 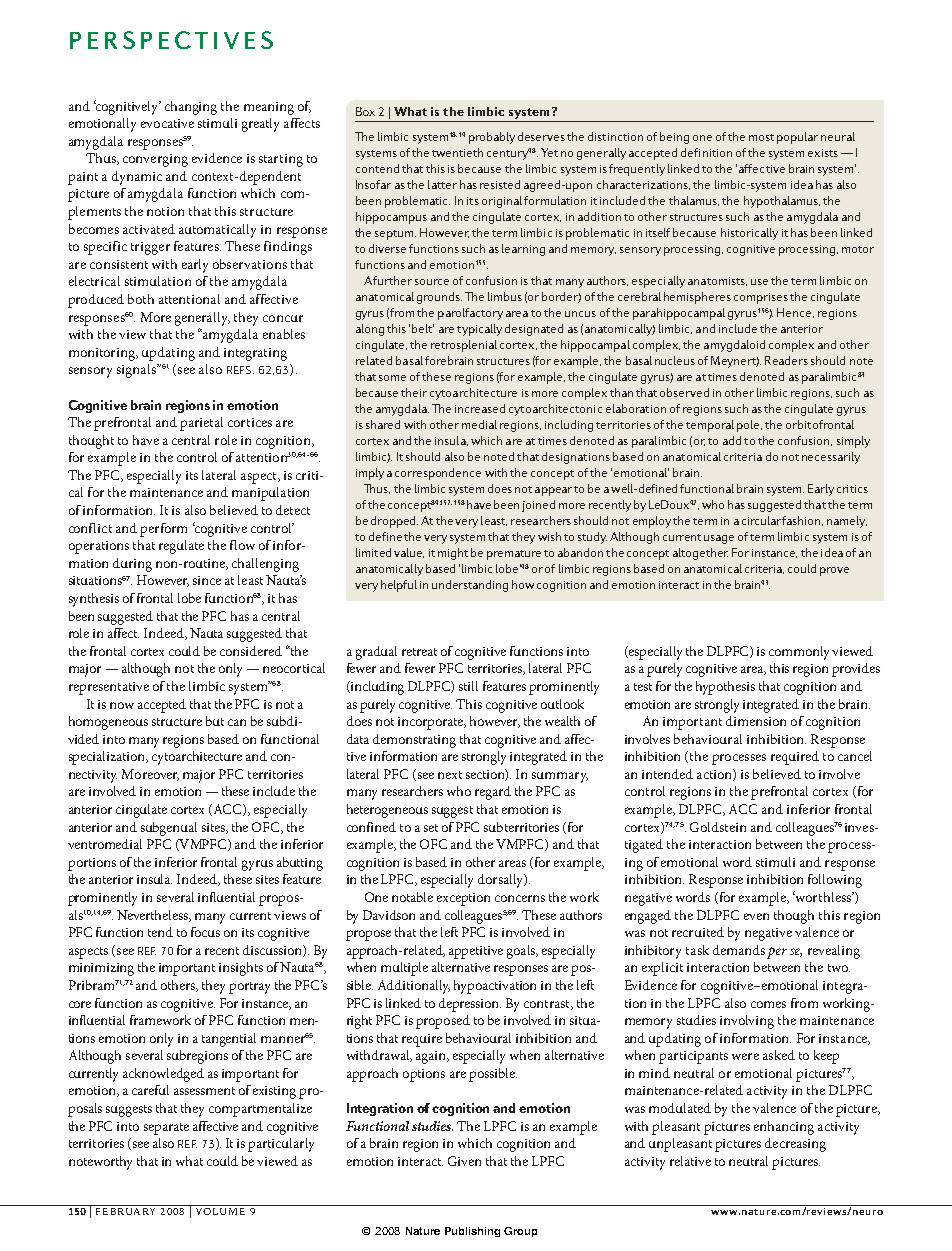 What do you see at coordinates (155, 160) in the document?
I see `converging` at bounding box center [155, 160].
